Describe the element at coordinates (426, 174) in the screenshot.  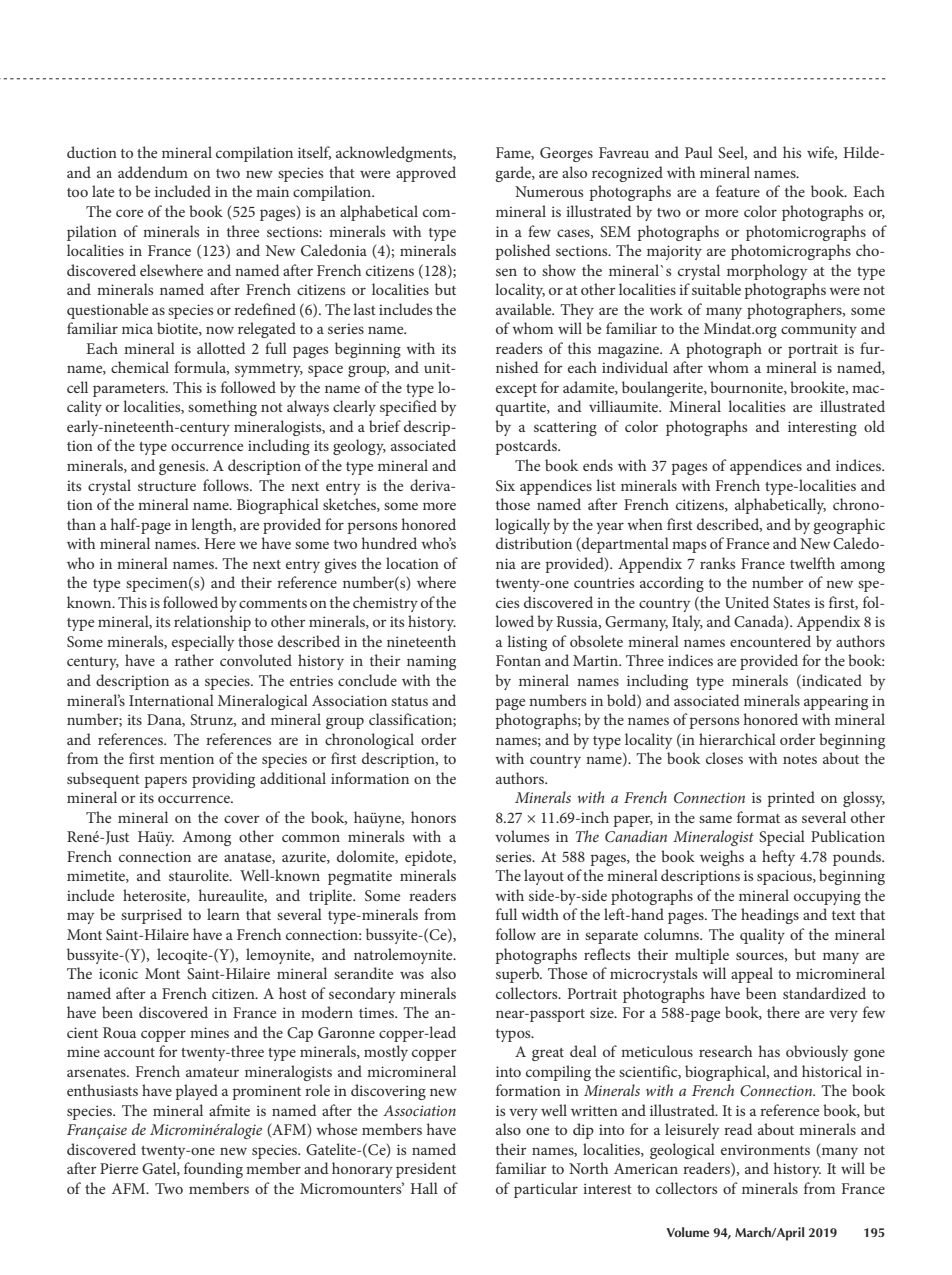
I see `approved` at that location.
